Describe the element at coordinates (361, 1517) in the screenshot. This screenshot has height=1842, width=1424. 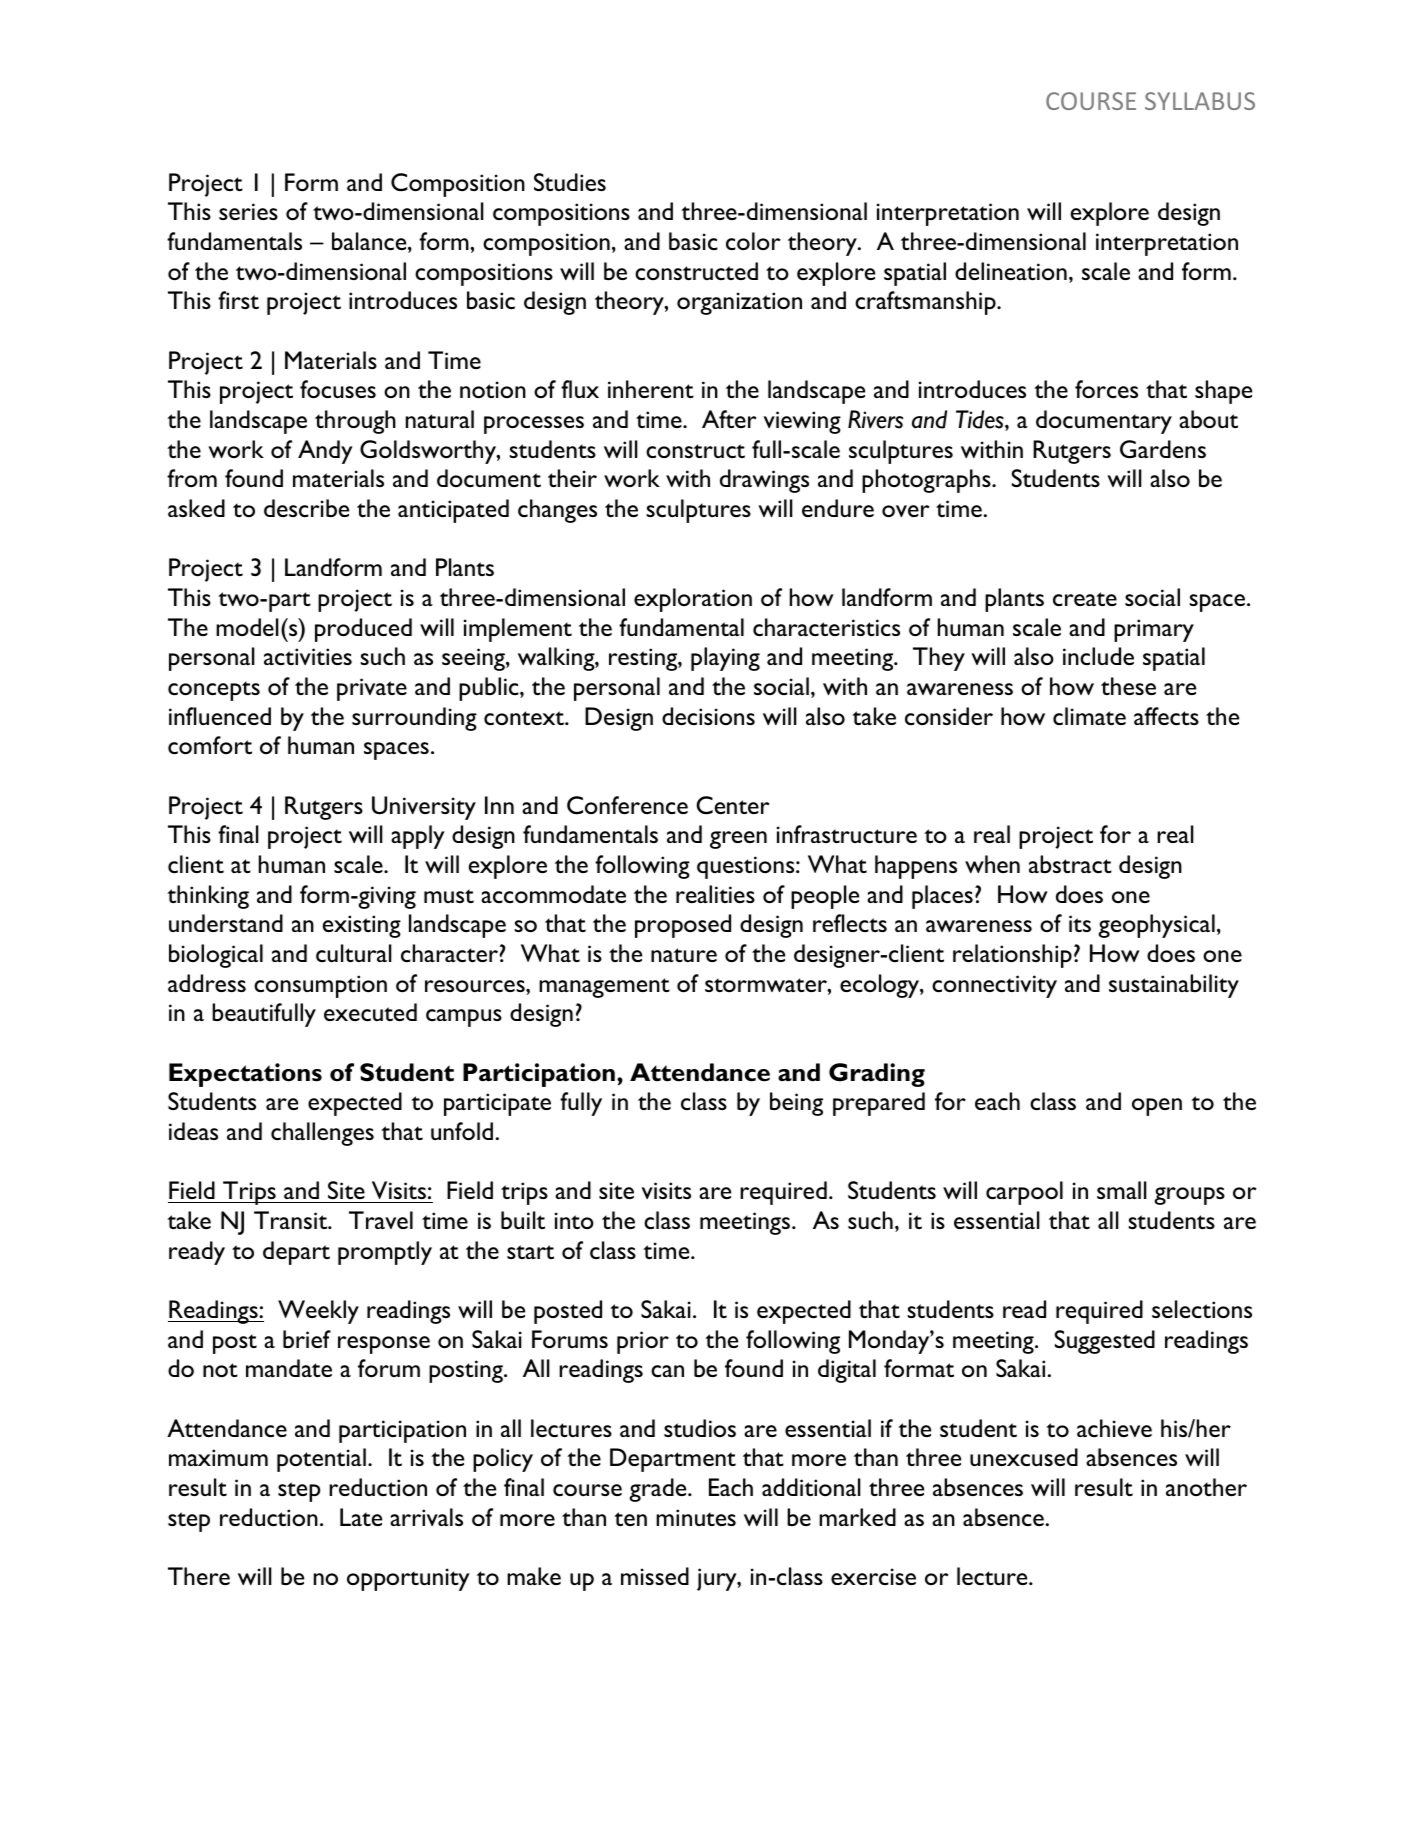
I see `Late` at that location.
